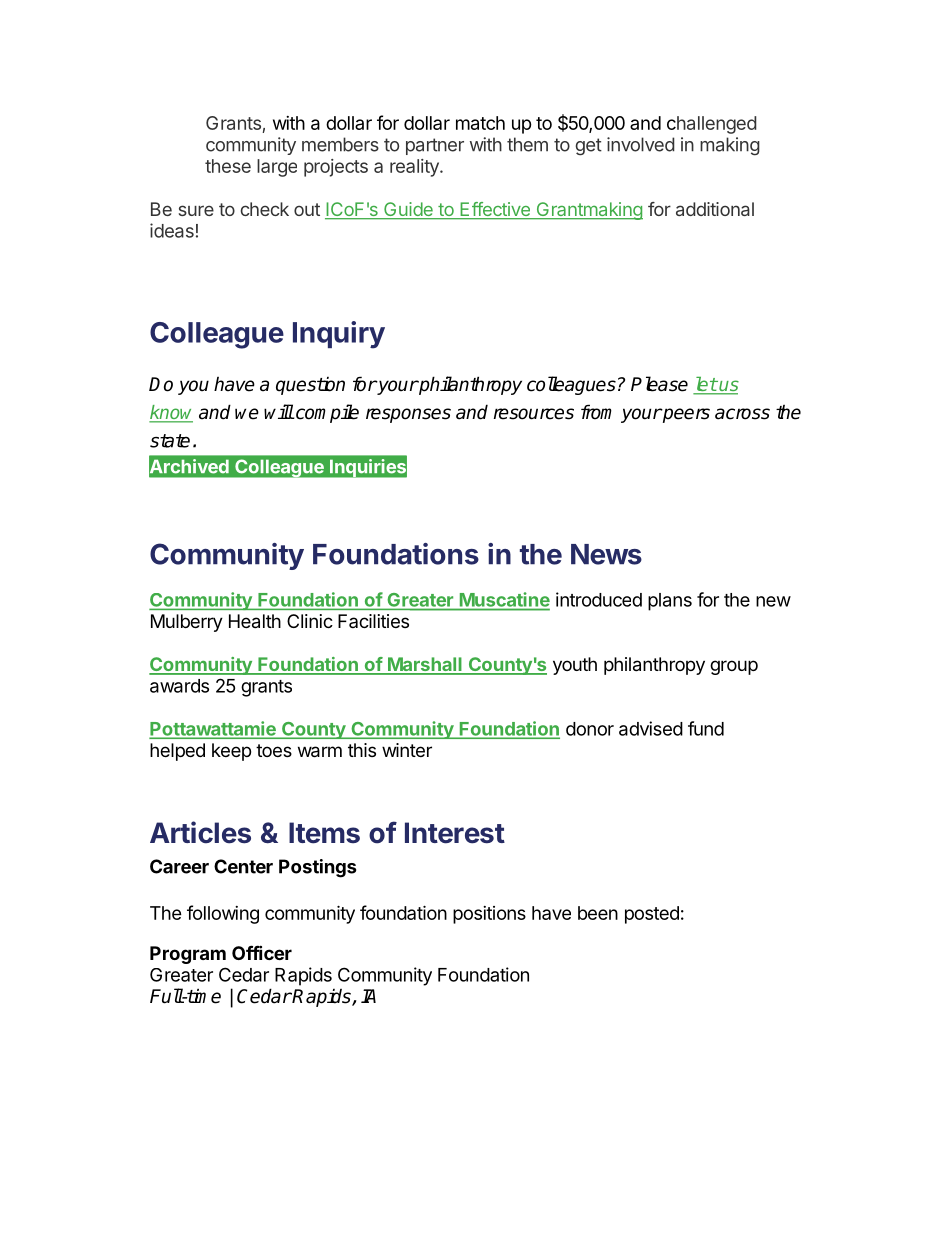  I want to click on following, so click(223, 914).
